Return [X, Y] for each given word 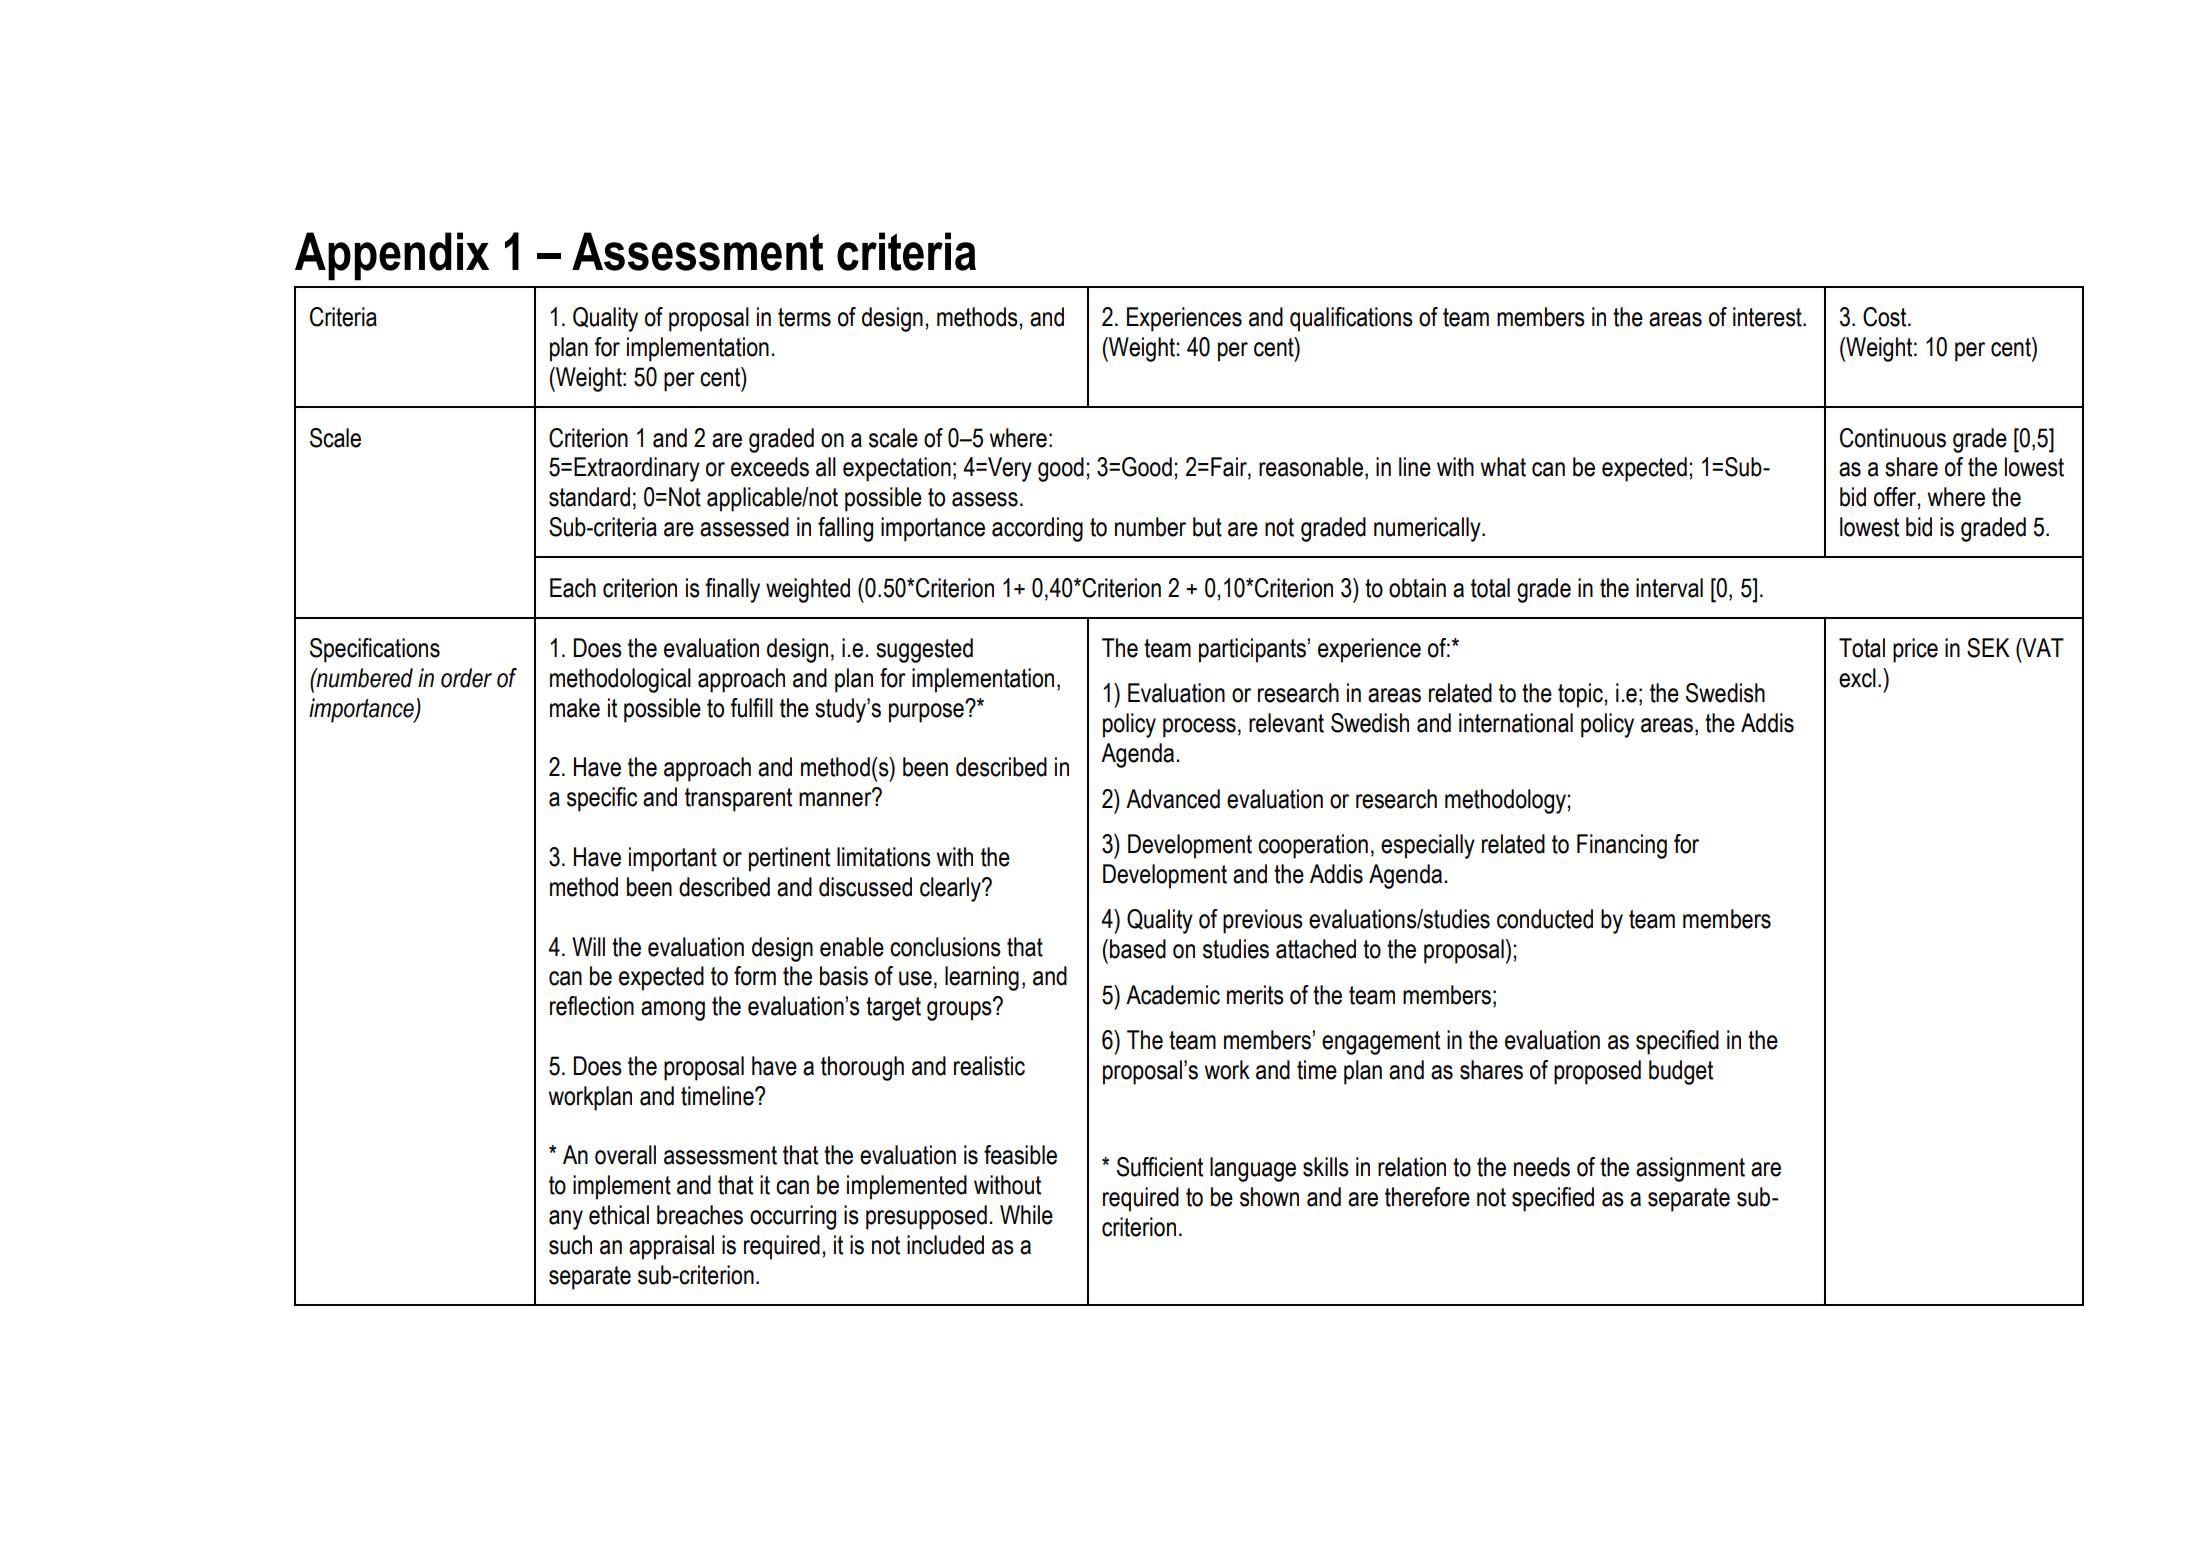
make [575, 708]
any [566, 1220]
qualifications [1351, 319]
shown [1269, 1197]
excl [1857, 678]
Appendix [392, 256]
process [1199, 728]
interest [1768, 317]
